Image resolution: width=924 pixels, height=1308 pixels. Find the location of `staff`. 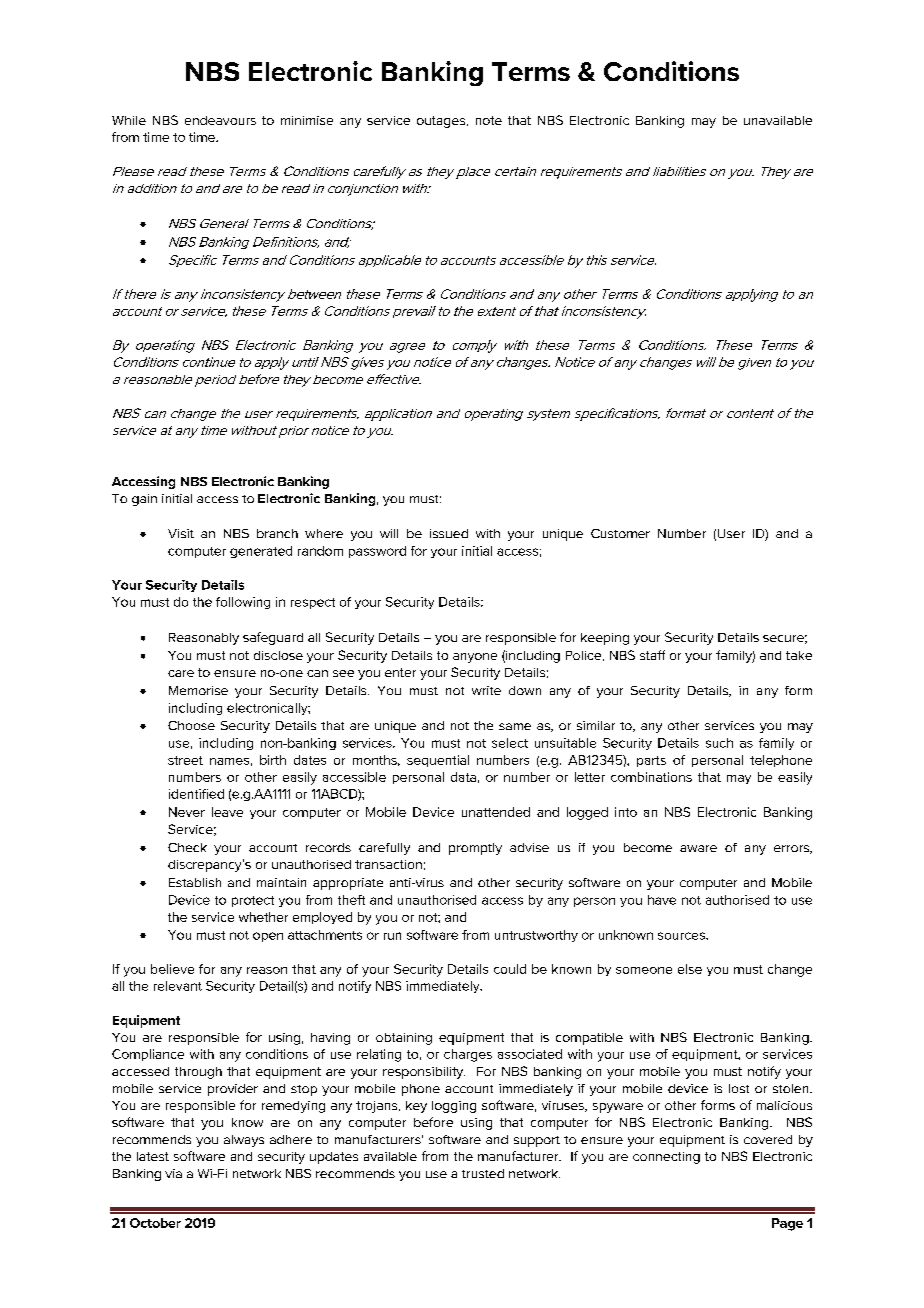

staff is located at coordinates (652, 655).
